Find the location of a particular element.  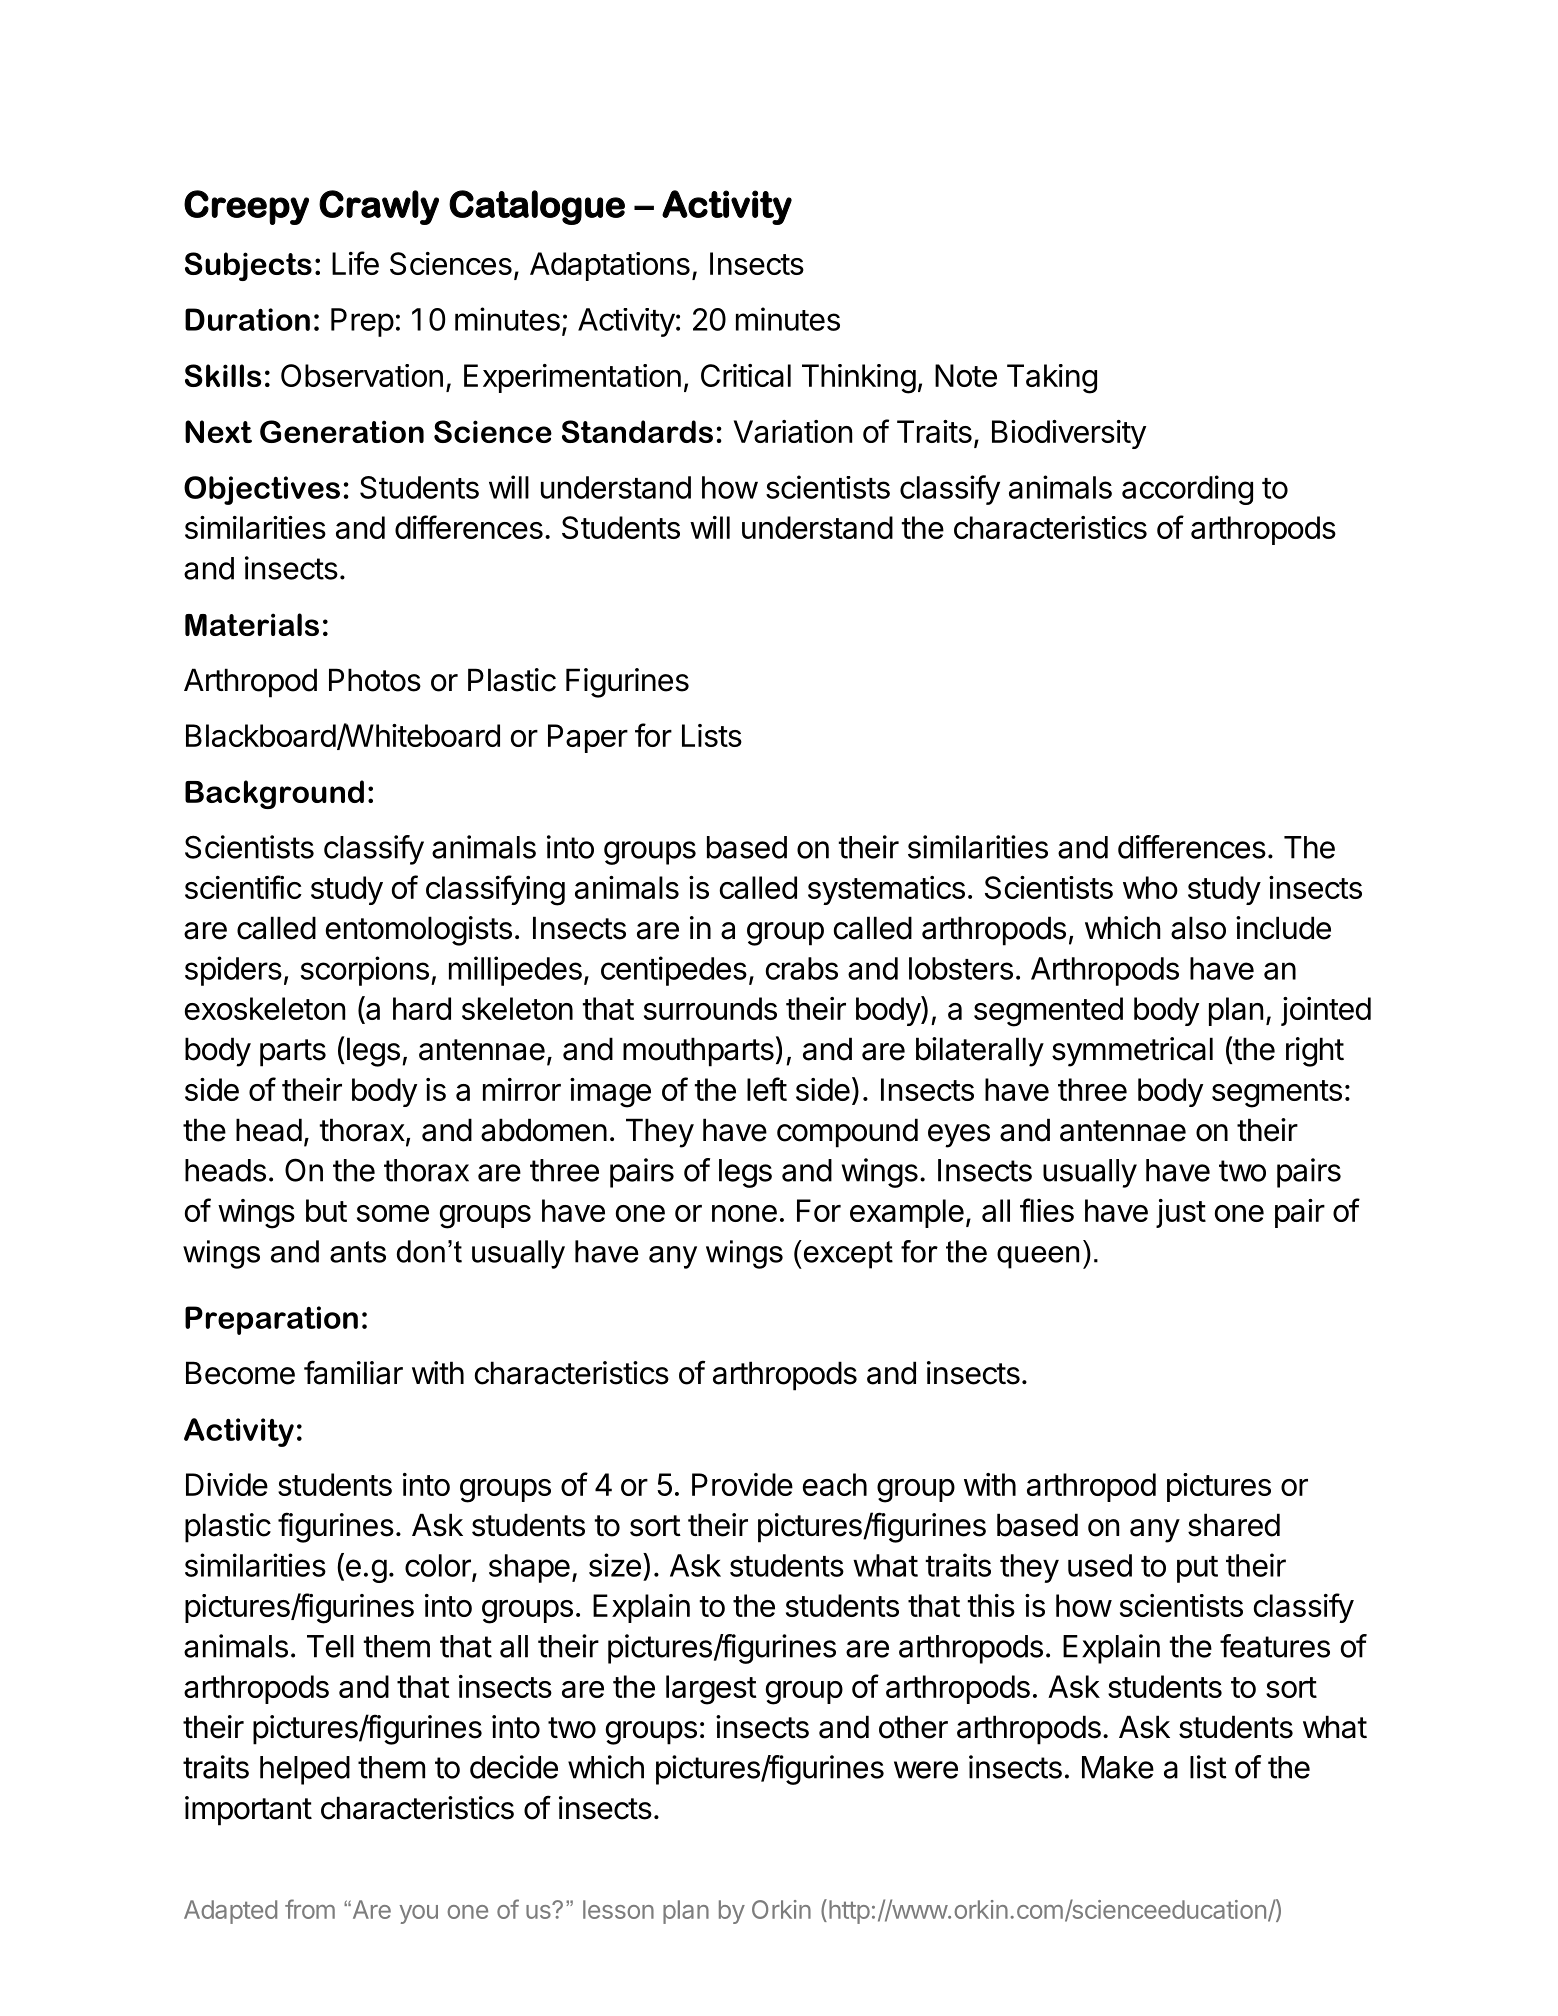

from is located at coordinates (310, 1909).
